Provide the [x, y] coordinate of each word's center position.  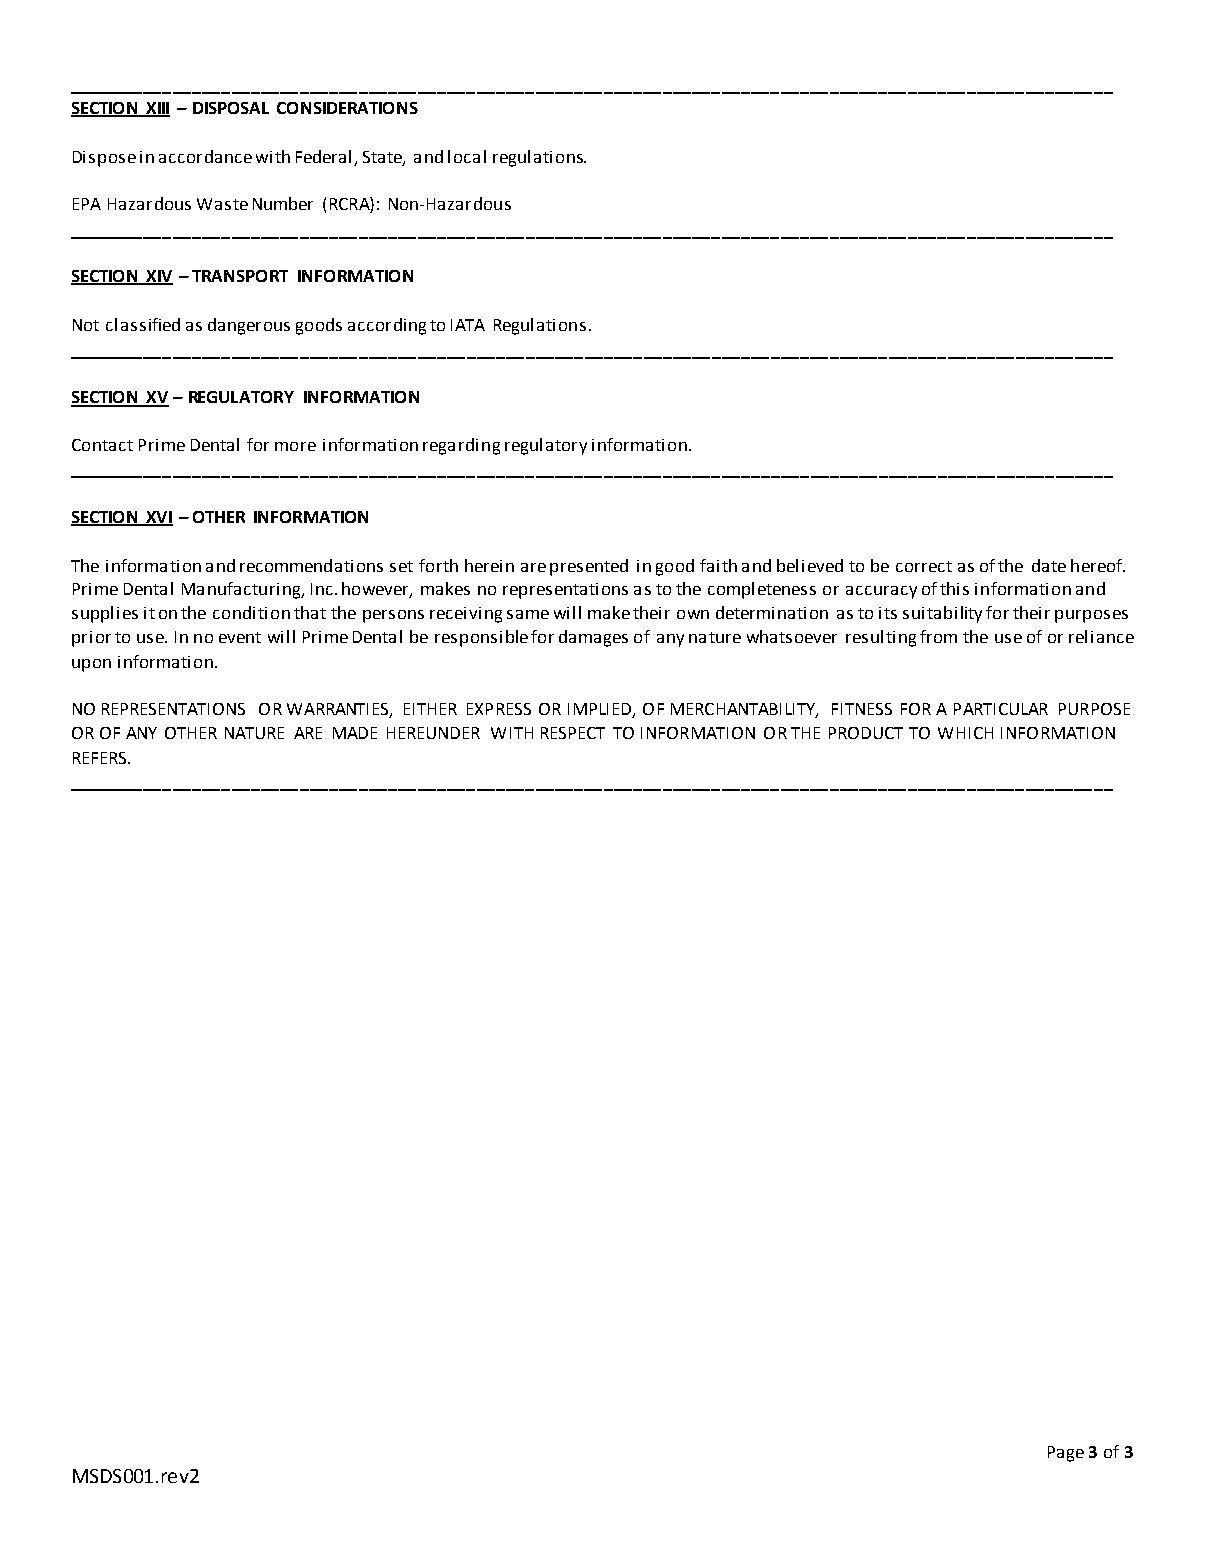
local [467, 156]
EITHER [430, 709]
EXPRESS [499, 709]
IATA [468, 325]
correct [924, 566]
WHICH [965, 733]
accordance [205, 156]
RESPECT [573, 733]
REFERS [101, 758]
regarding [461, 446]
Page [1066, 1454]
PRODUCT [866, 733]
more [295, 446]
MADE [355, 733]
